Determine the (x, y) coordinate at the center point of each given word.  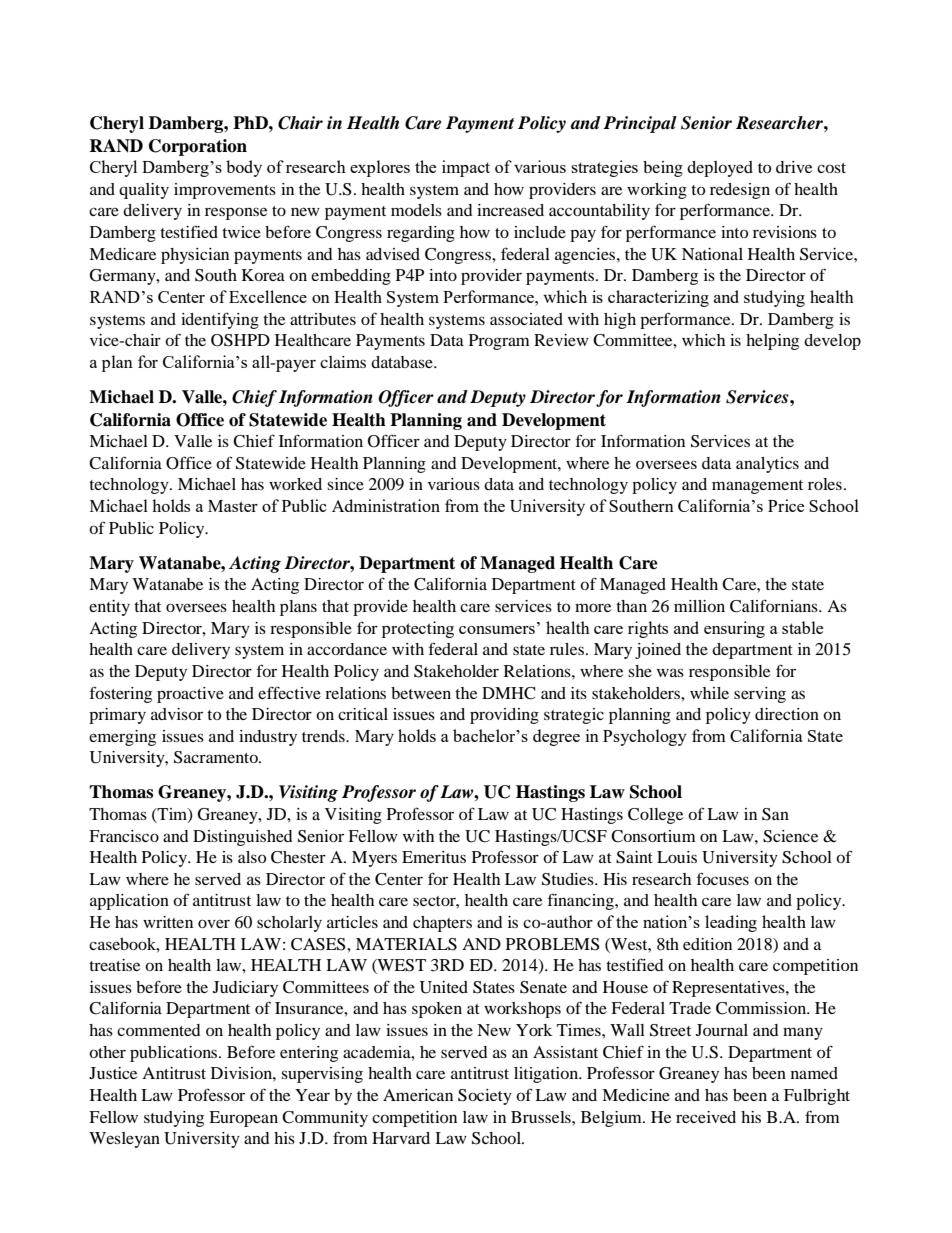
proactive (190, 695)
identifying (220, 320)
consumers (497, 630)
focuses (723, 878)
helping (772, 342)
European (243, 1119)
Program (499, 342)
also (252, 857)
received (706, 1117)
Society (485, 1097)
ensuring (734, 629)
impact (466, 168)
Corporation (198, 147)
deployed (720, 169)
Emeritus (434, 857)
